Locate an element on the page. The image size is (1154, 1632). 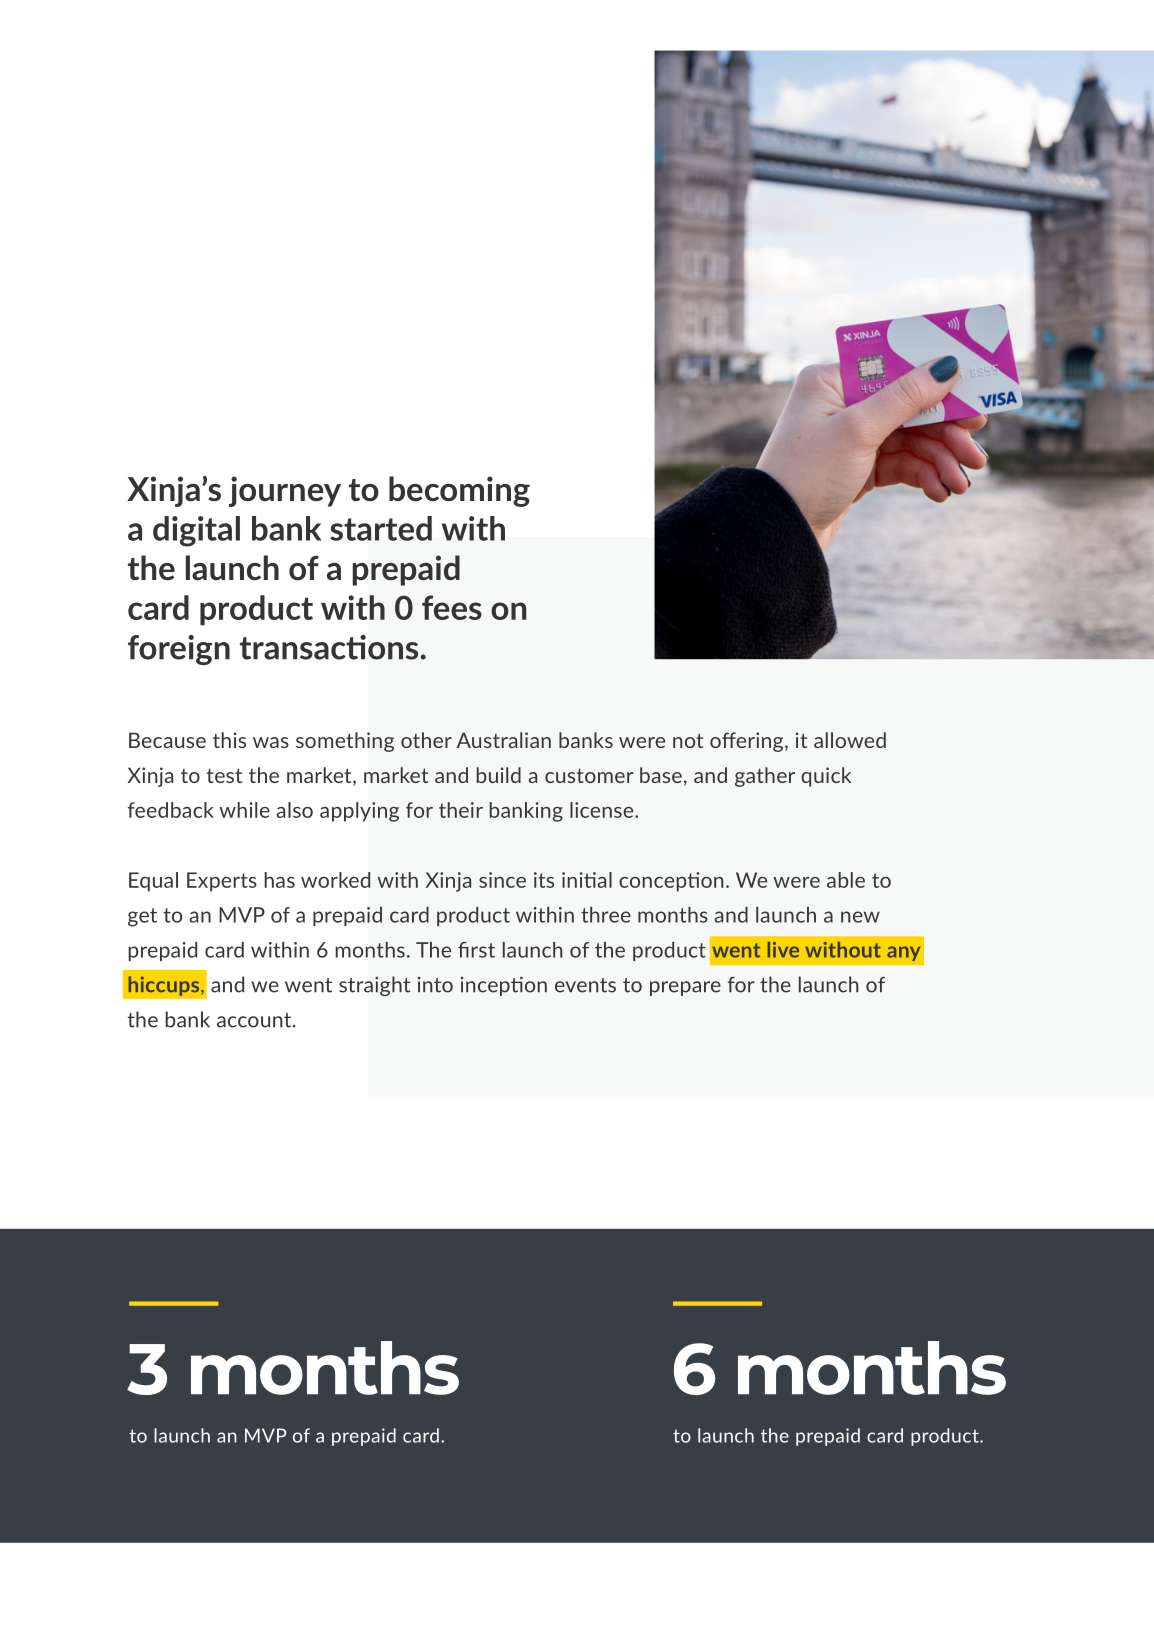
this is located at coordinates (229, 740).
